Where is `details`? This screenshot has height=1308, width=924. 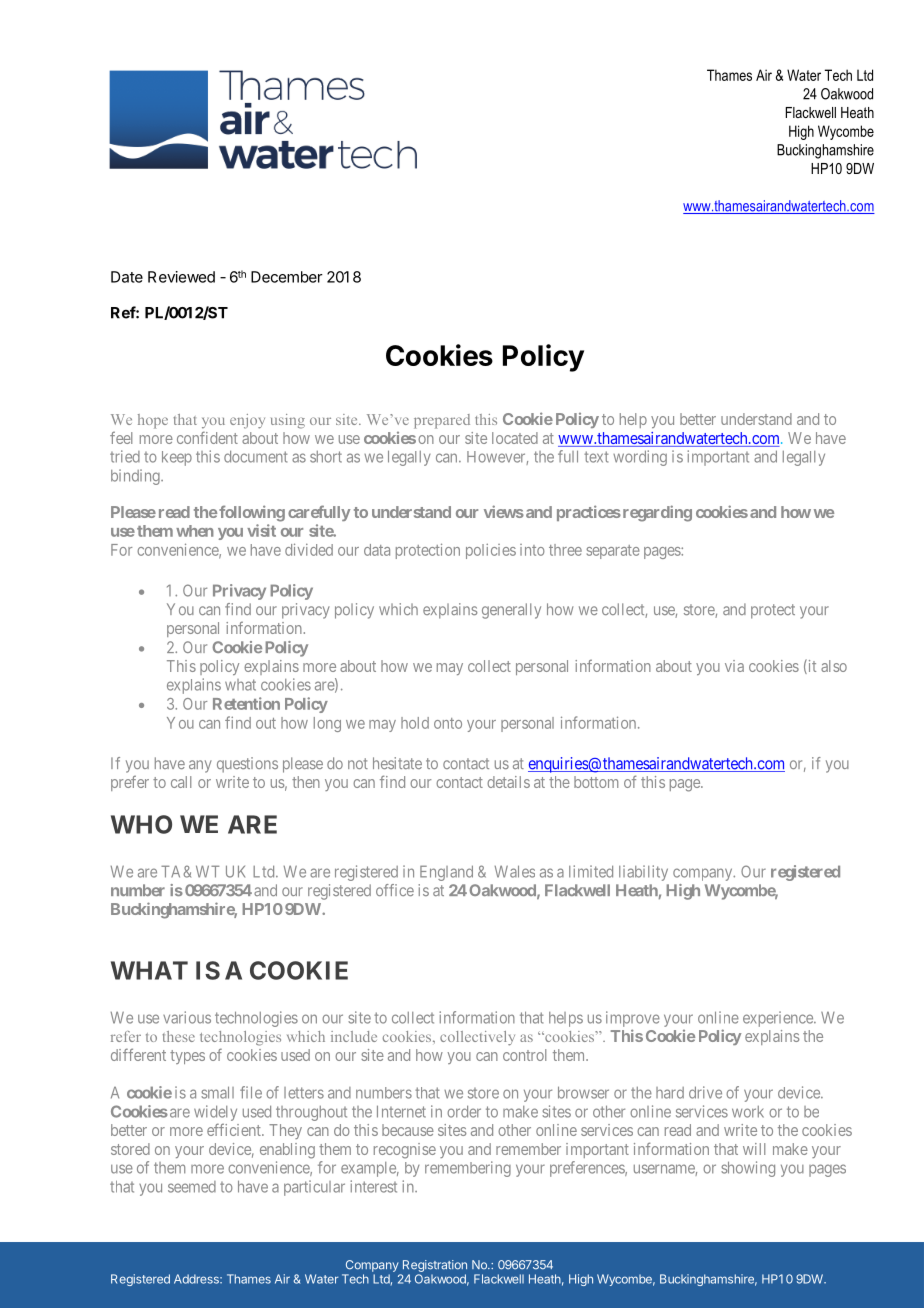
details is located at coordinates (508, 782).
